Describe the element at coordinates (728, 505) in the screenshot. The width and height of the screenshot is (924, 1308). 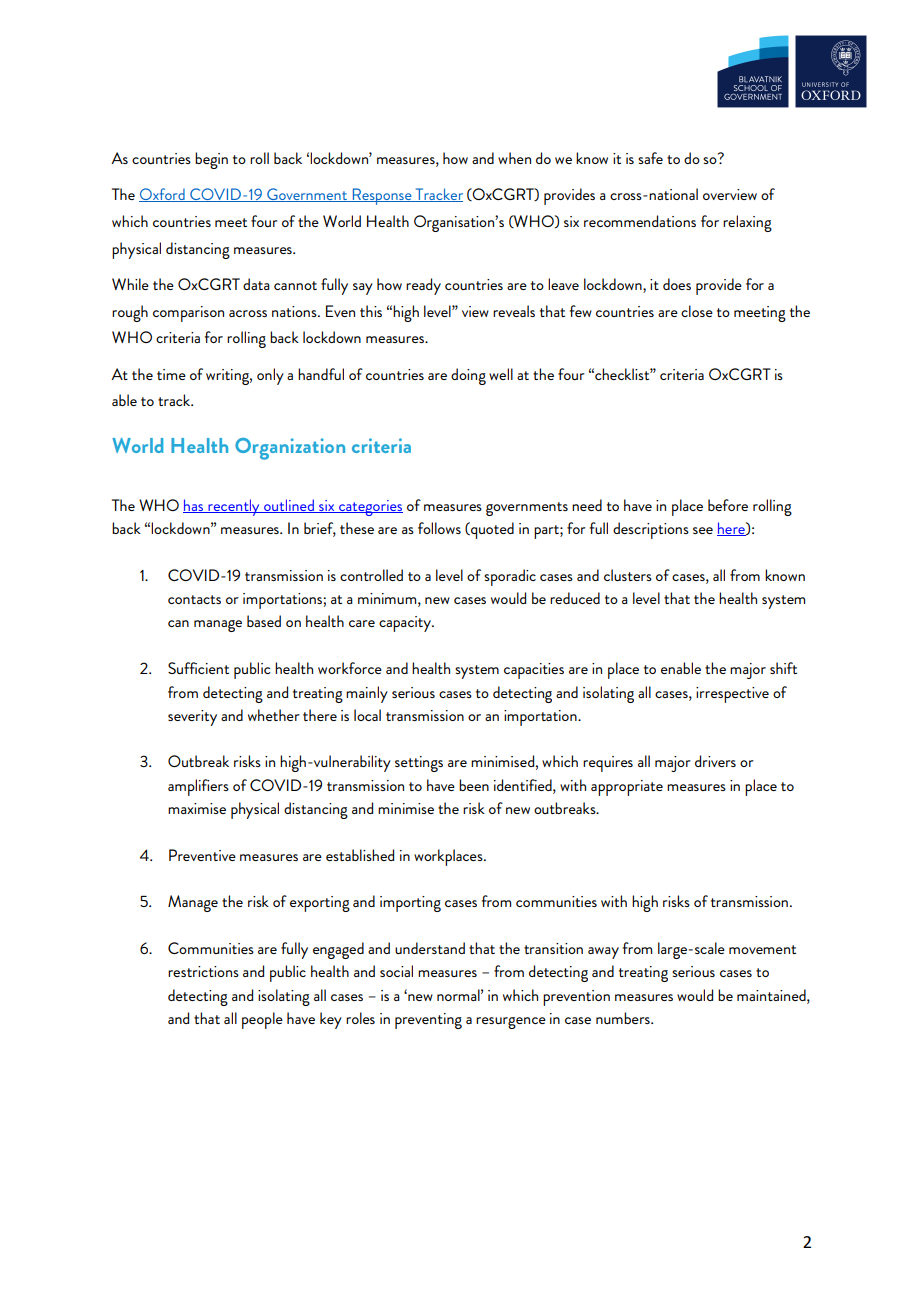
I see `before` at that location.
